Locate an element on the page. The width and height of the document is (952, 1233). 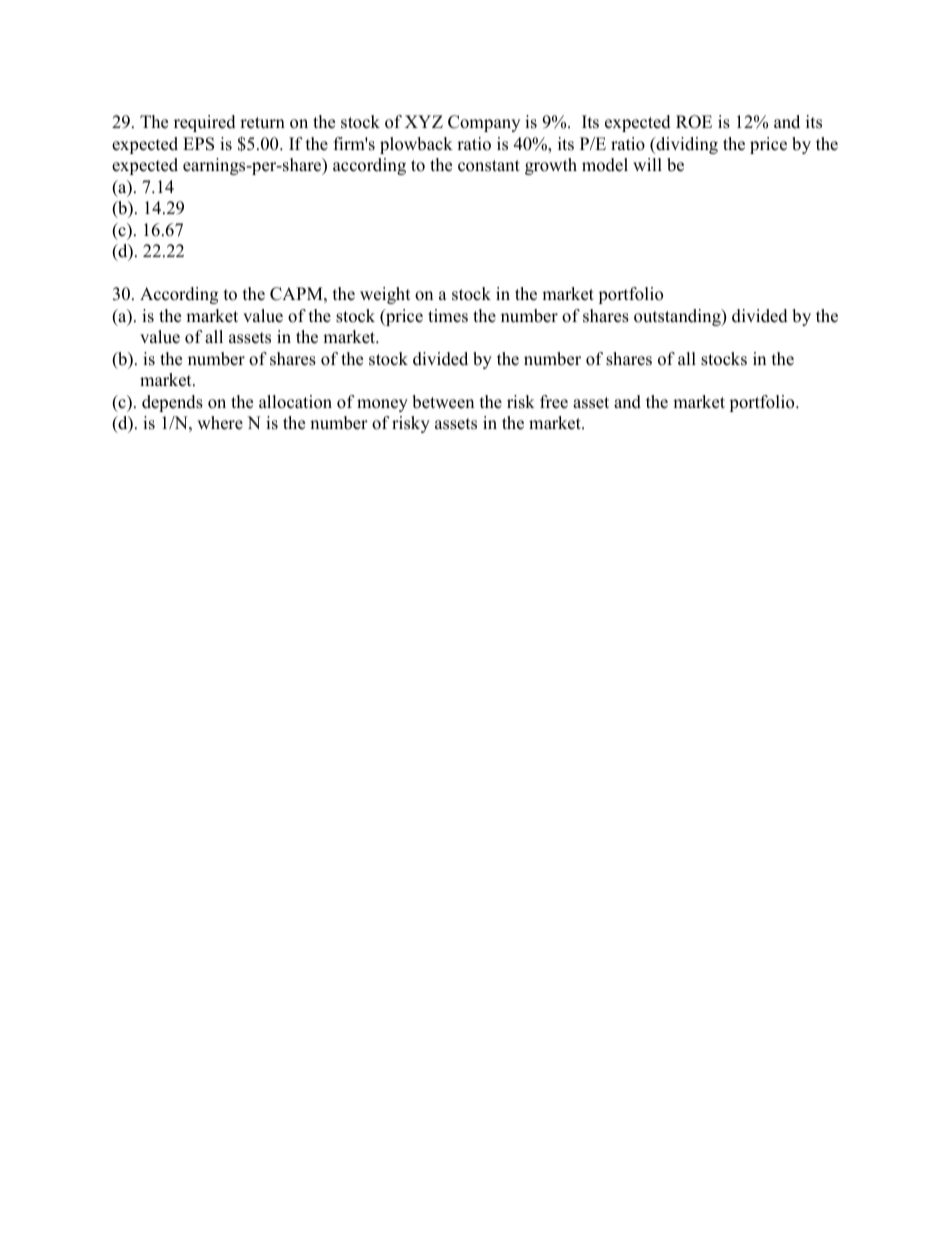
return is located at coordinates (262, 123).
